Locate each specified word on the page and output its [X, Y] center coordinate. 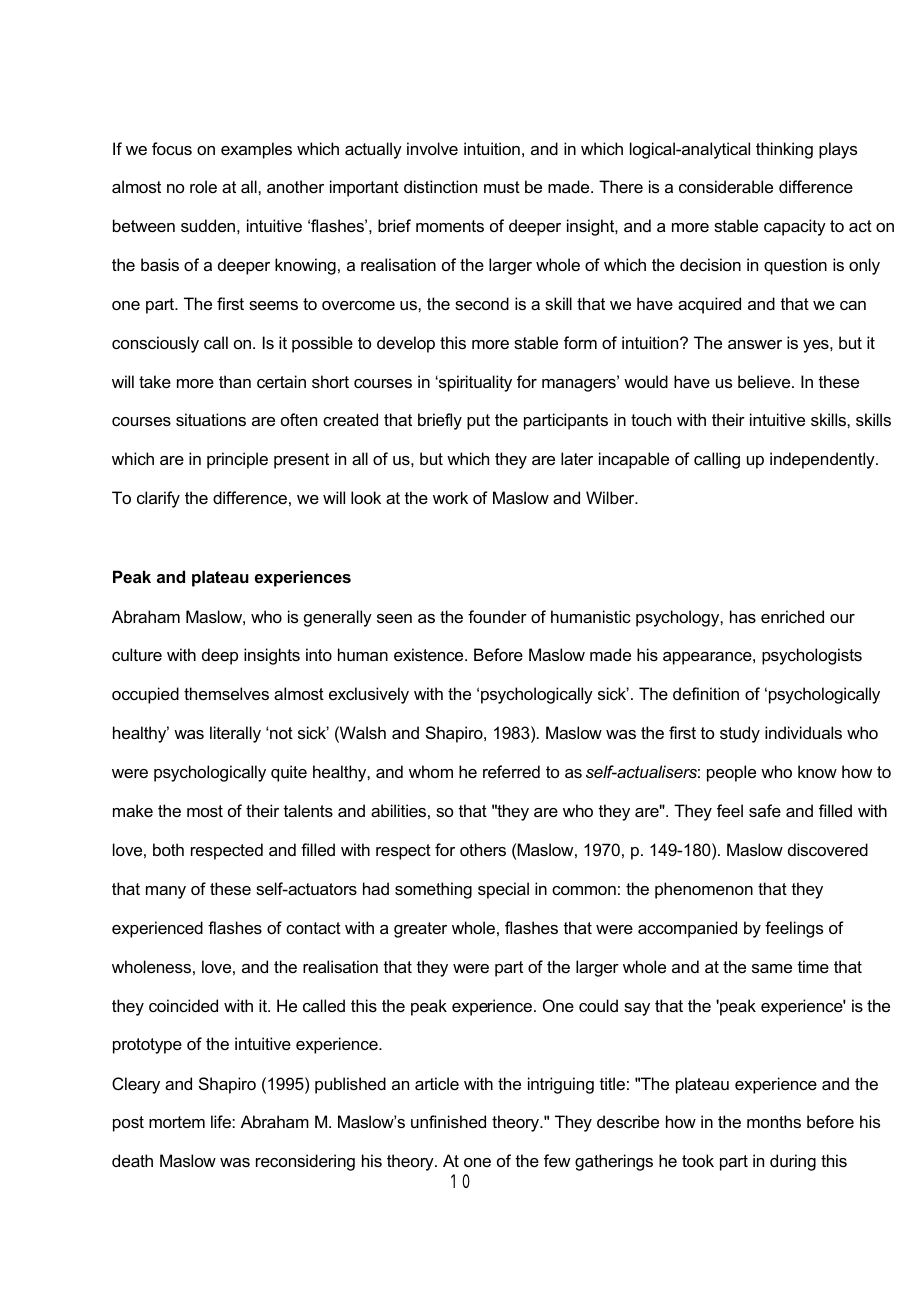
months [774, 1121]
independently [823, 460]
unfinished [448, 1121]
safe [765, 810]
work [450, 497]
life [222, 1121]
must [502, 187]
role [203, 186]
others [483, 849]
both [168, 849]
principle [237, 460]
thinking [784, 150]
